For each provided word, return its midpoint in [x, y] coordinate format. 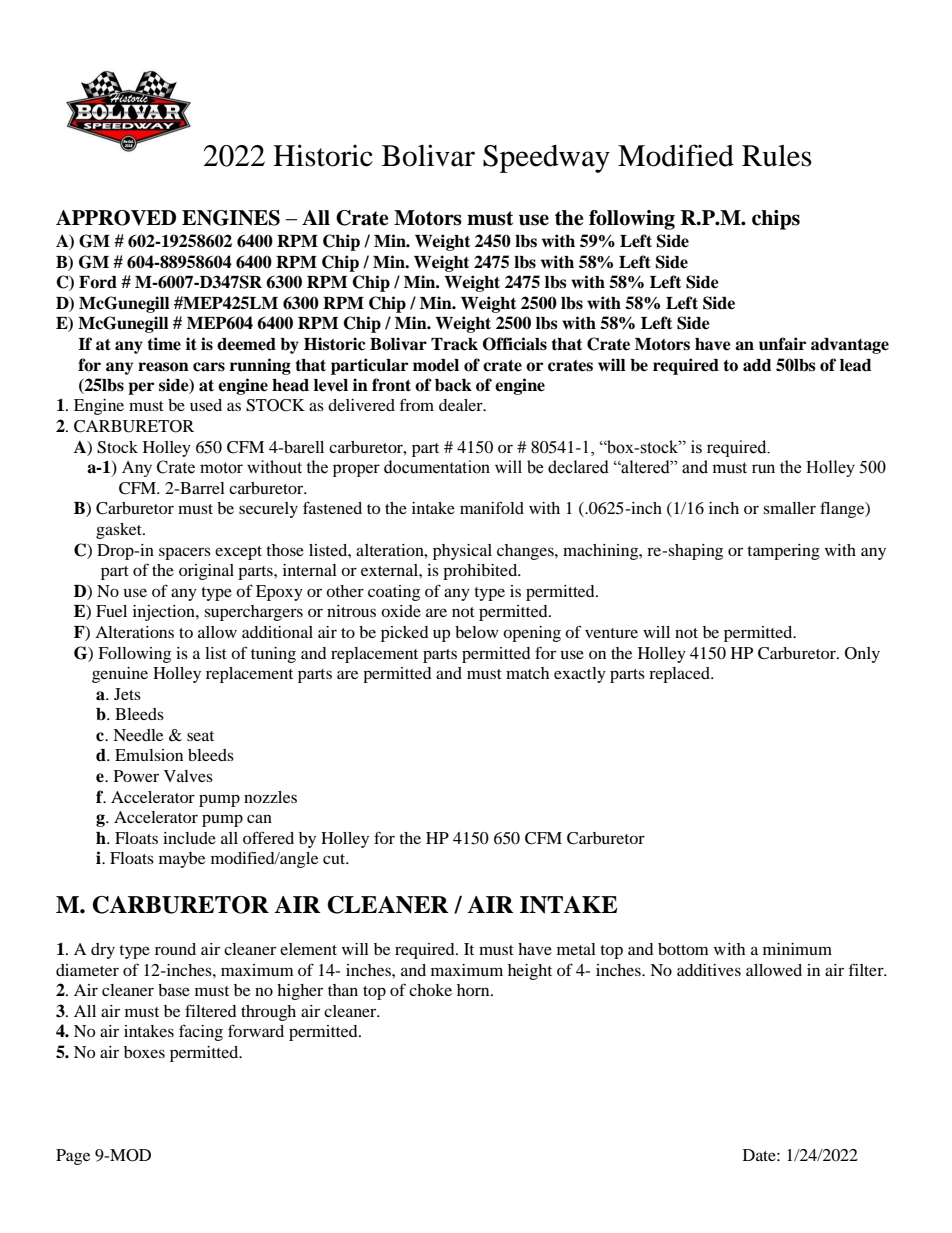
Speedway [546, 159]
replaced [680, 675]
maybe [182, 860]
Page [73, 1157]
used [206, 405]
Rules [777, 156]
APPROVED [116, 218]
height [530, 972]
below [477, 632]
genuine [120, 675]
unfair [782, 344]
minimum [797, 949]
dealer [462, 405]
